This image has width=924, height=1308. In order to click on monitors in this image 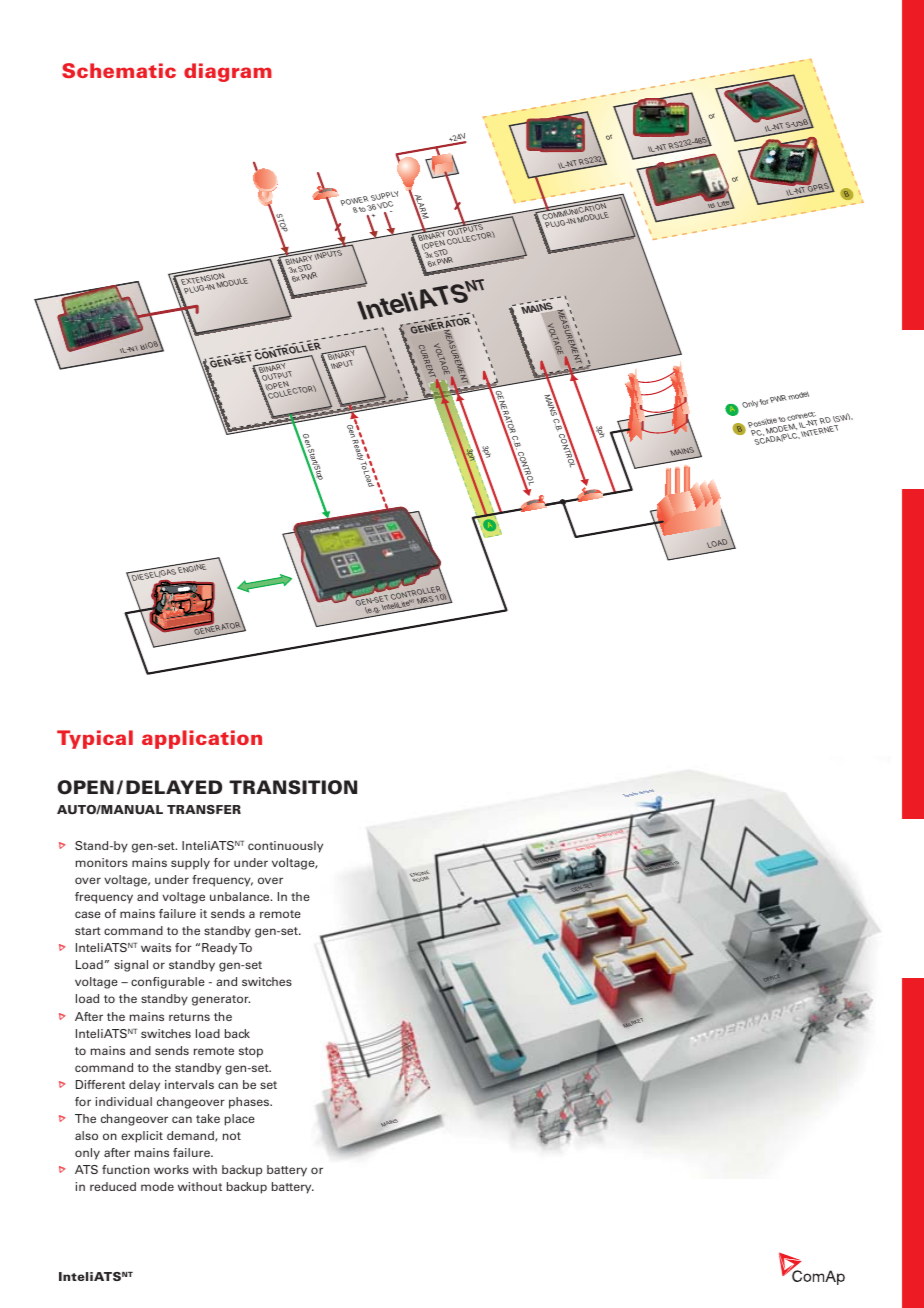, I will do `click(102, 862)`.
